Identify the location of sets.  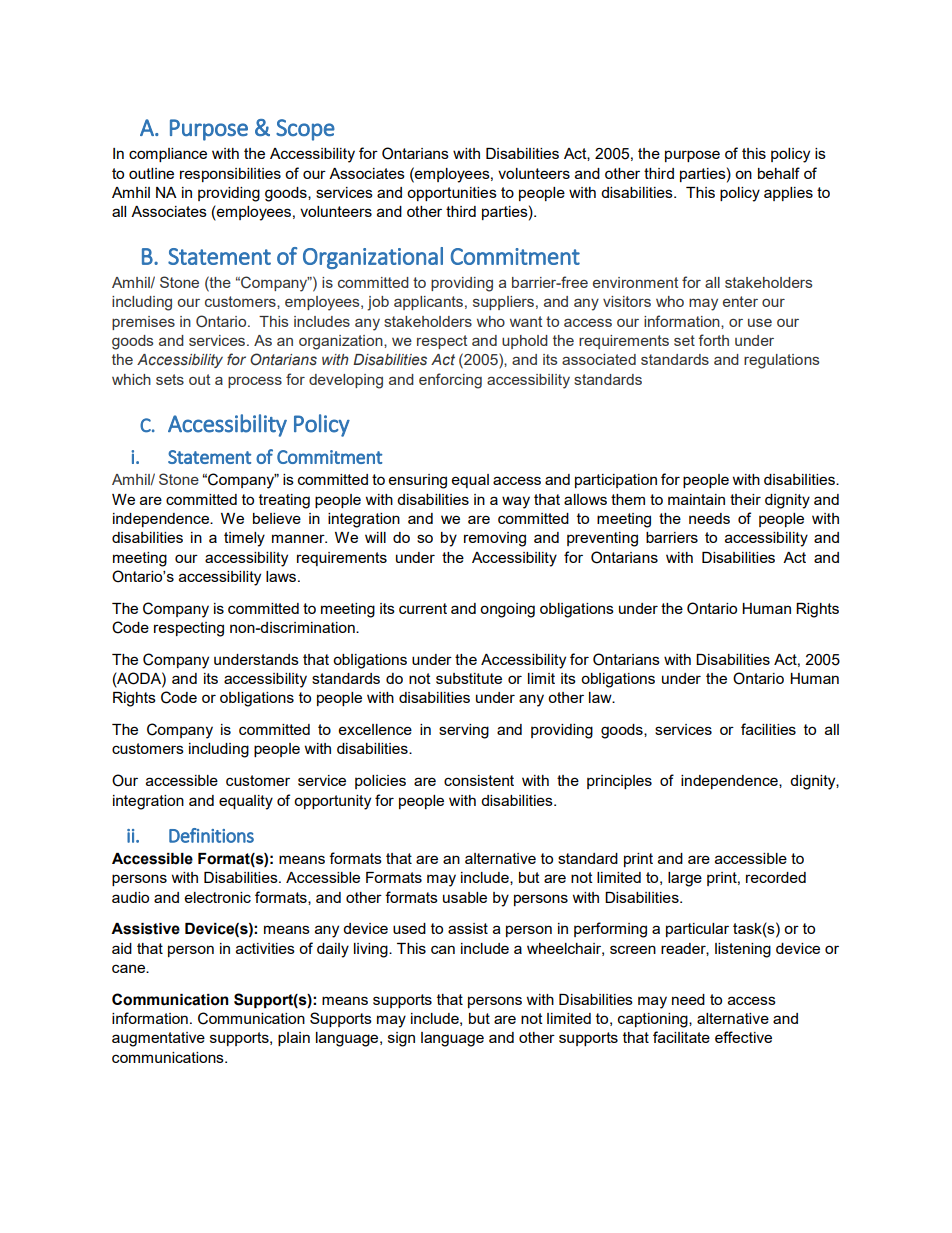
(170, 379).
